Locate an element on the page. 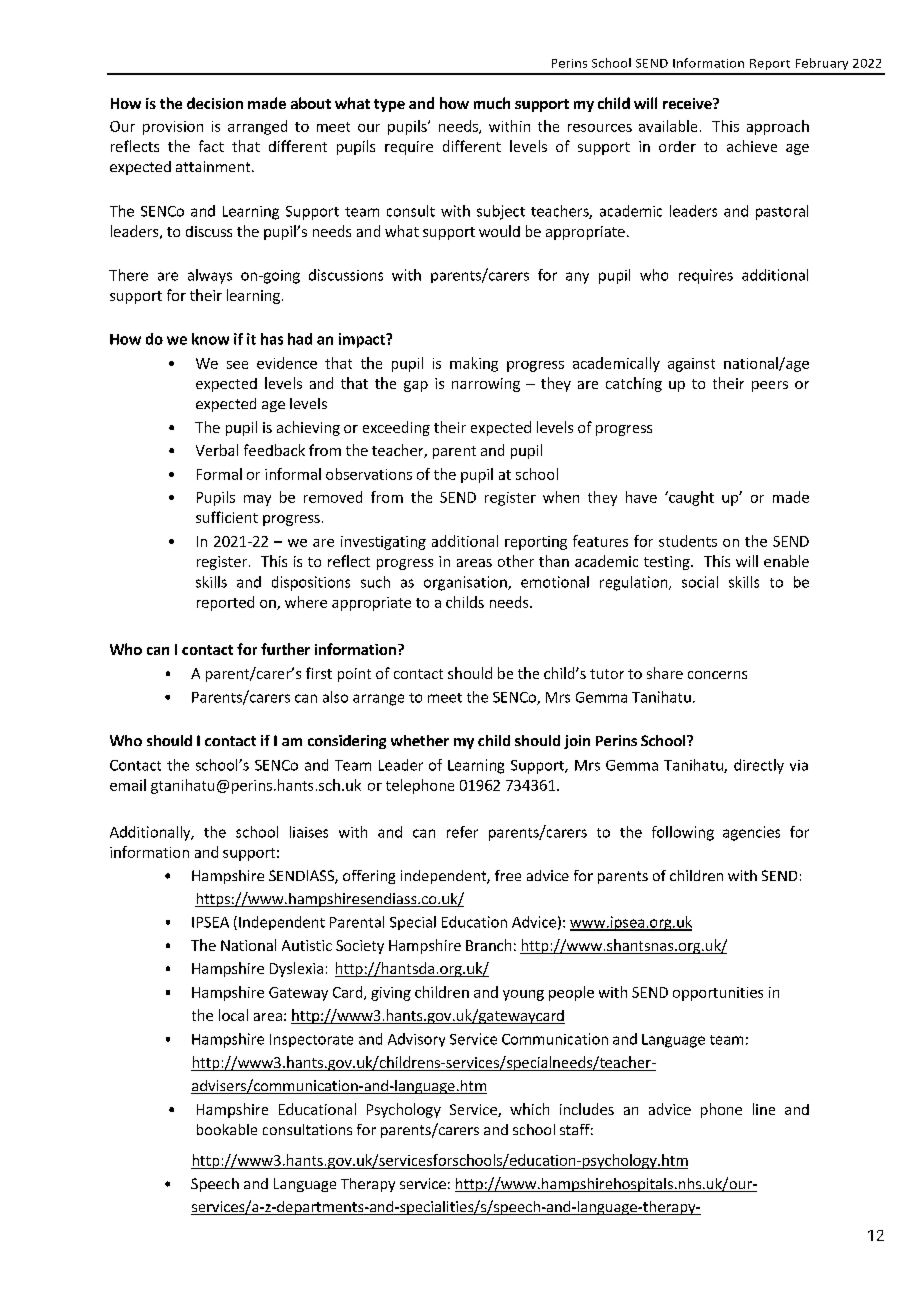 The image size is (904, 1316). local is located at coordinates (233, 1015).
